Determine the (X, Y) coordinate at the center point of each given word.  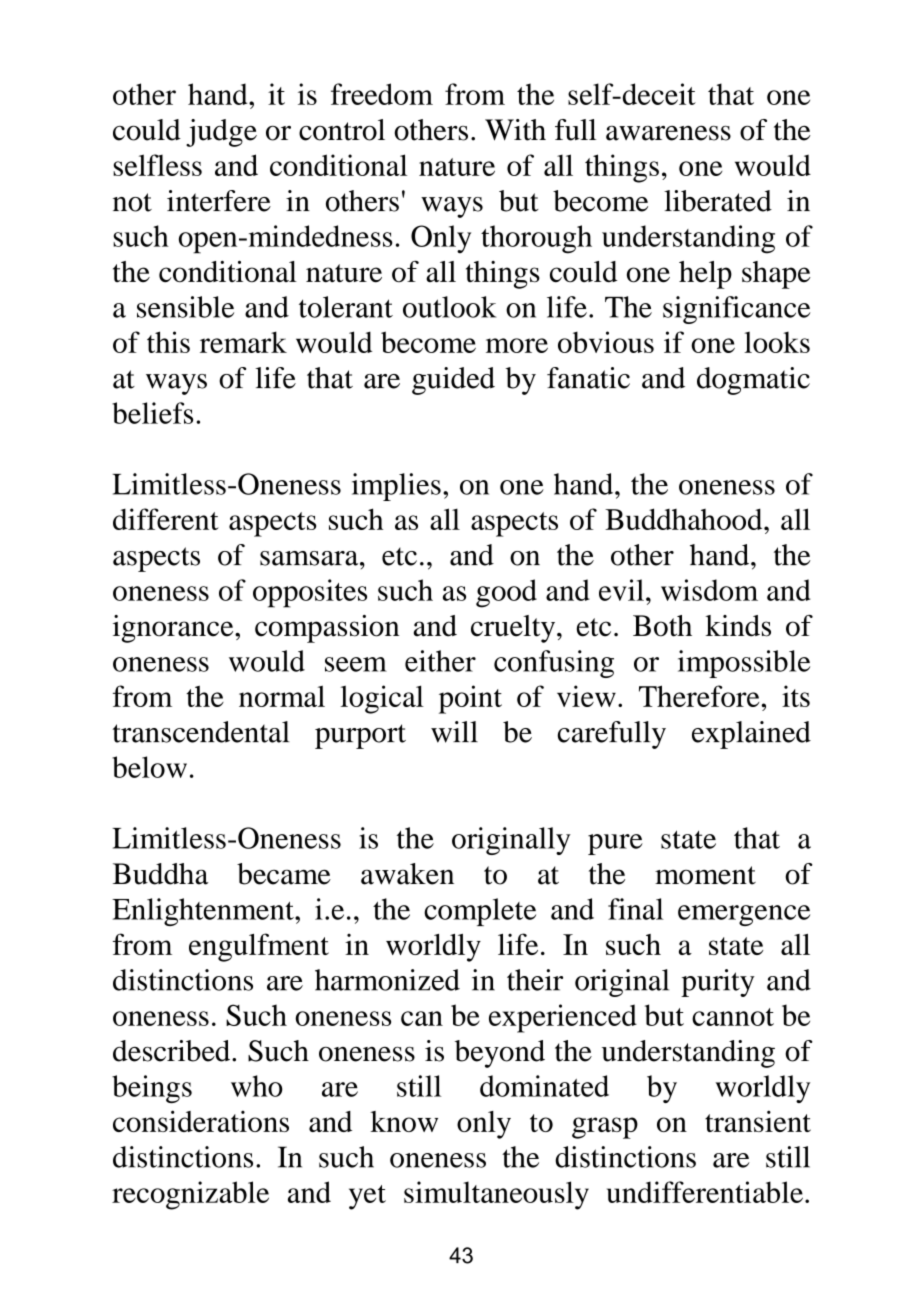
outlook (449, 307)
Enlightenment (204, 912)
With (515, 130)
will (454, 732)
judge (221, 133)
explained (751, 735)
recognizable (190, 1195)
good (506, 593)
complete (480, 912)
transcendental (201, 732)
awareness (668, 133)
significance (736, 310)
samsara (310, 558)
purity (718, 983)
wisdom (709, 590)
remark (243, 342)
